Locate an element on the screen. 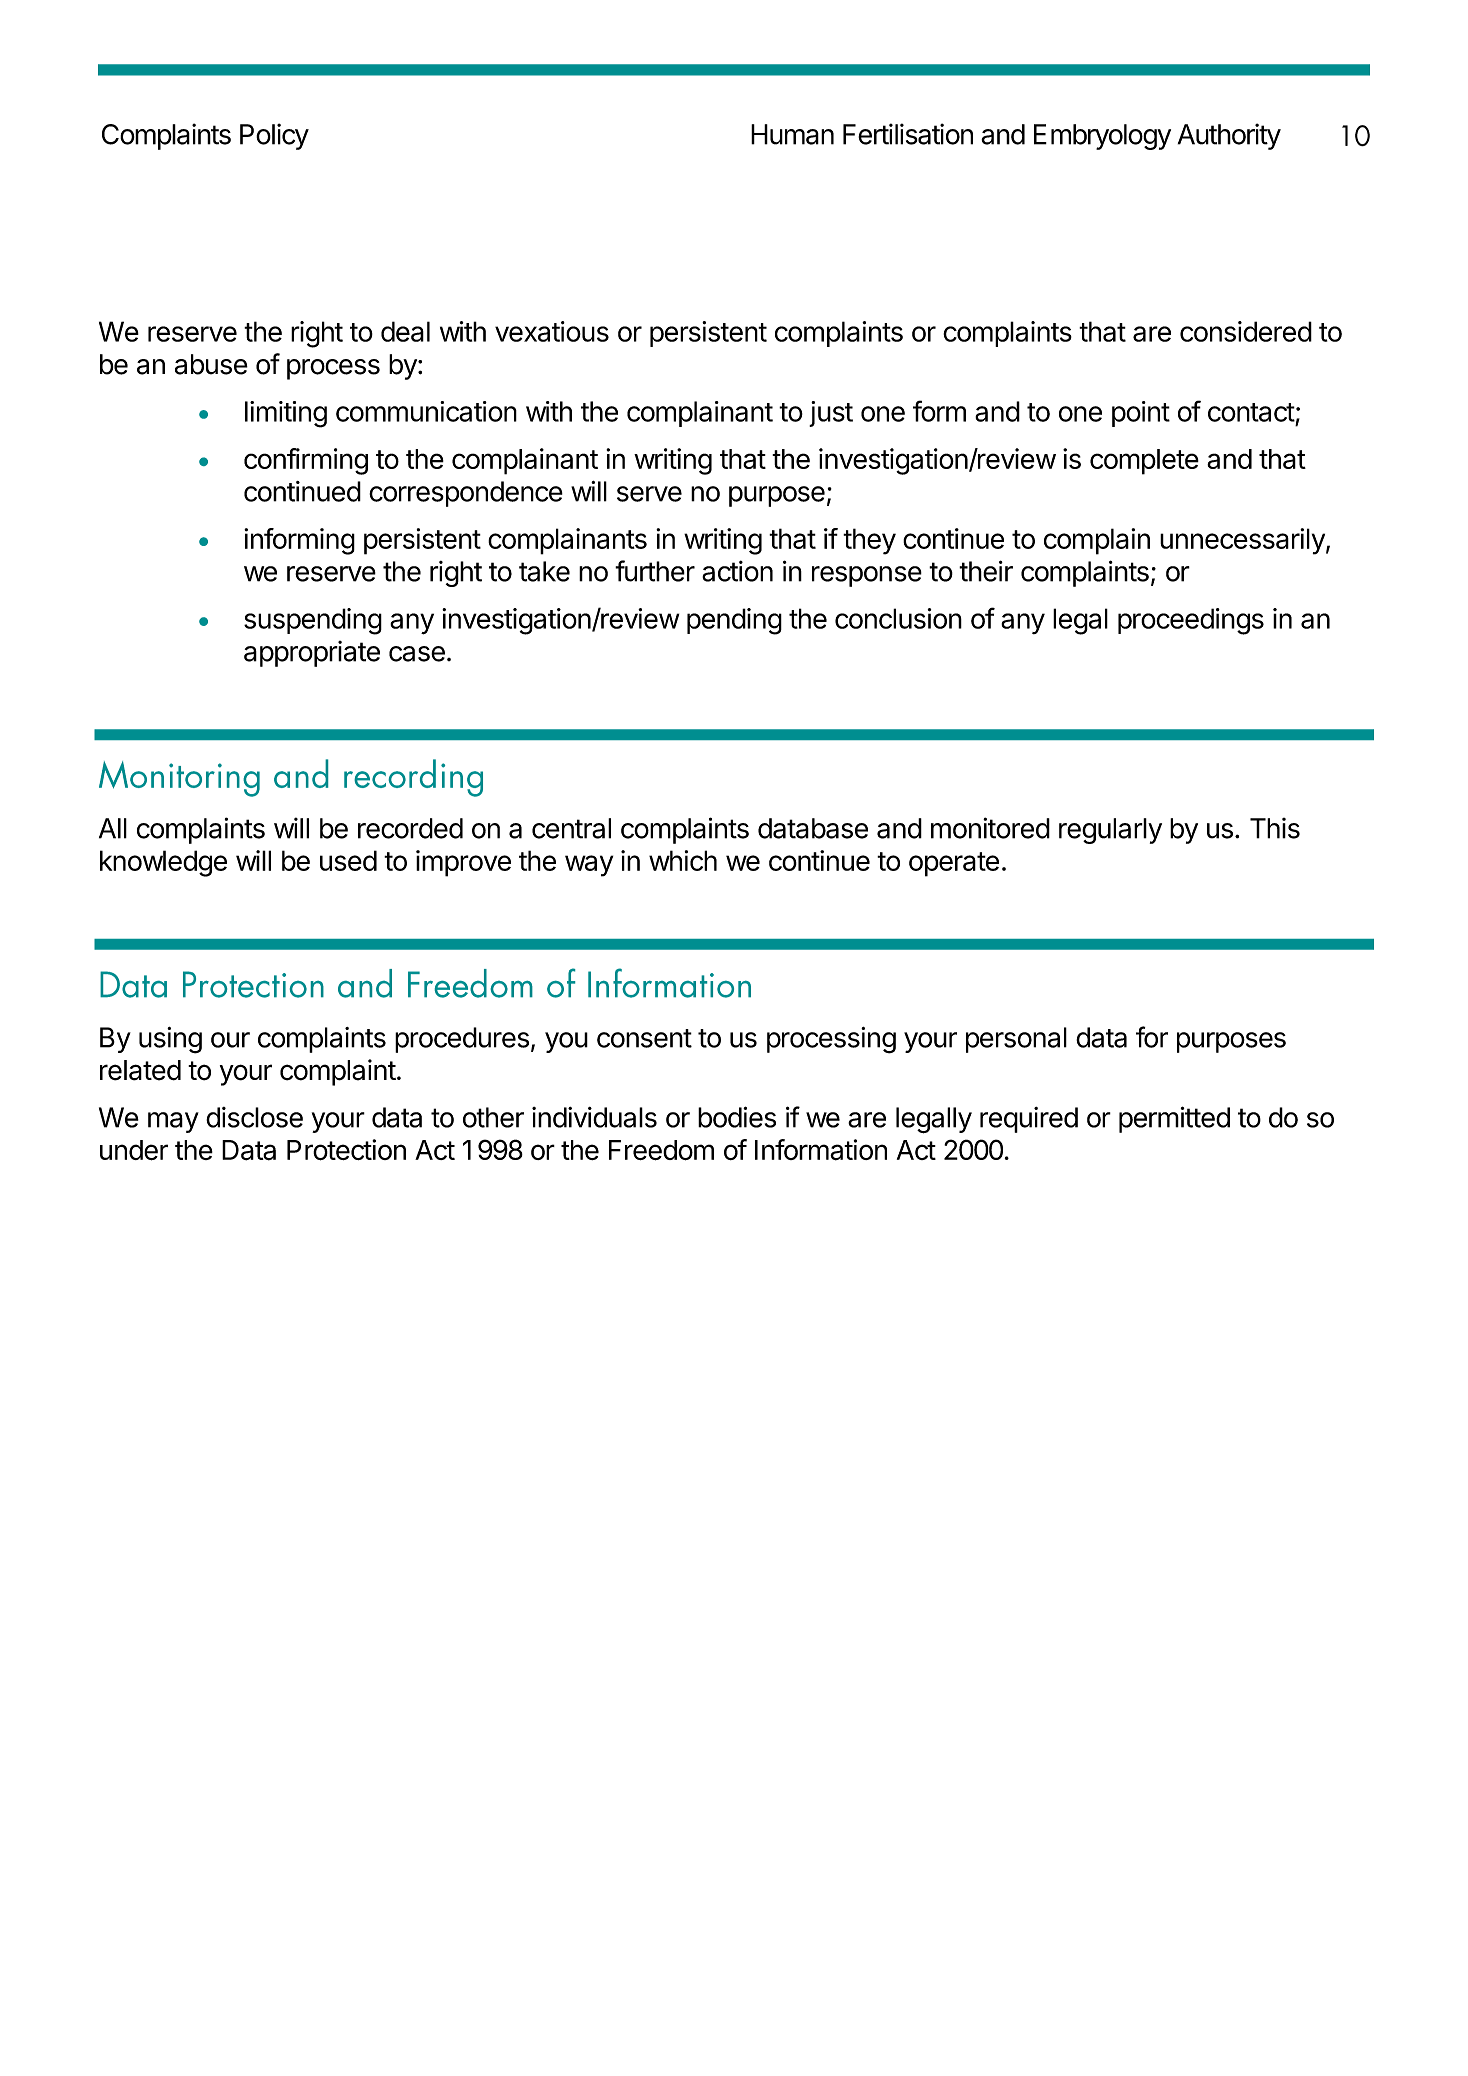  recorded is located at coordinates (410, 828).
